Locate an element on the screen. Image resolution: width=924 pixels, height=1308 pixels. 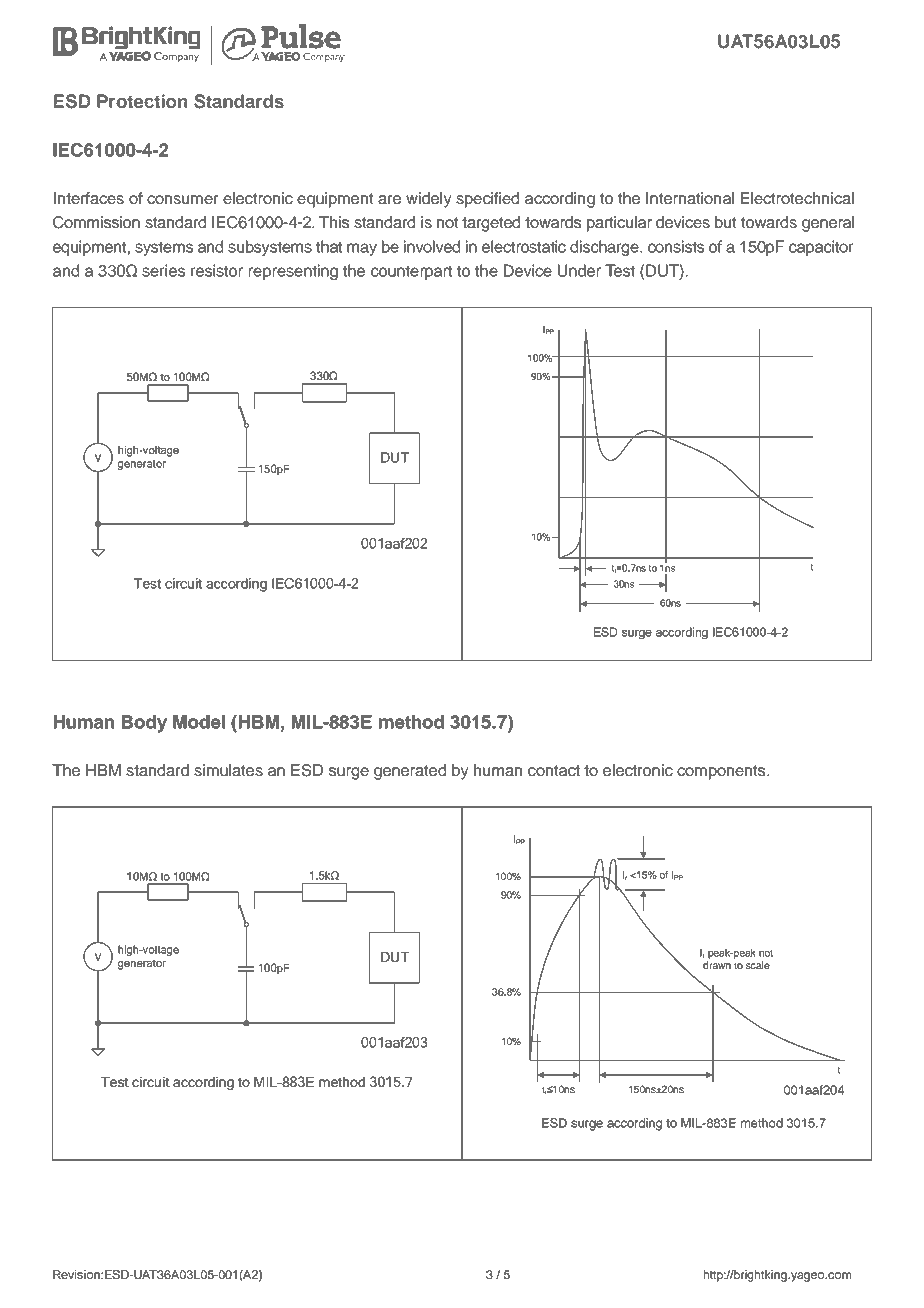
International is located at coordinates (690, 198).
